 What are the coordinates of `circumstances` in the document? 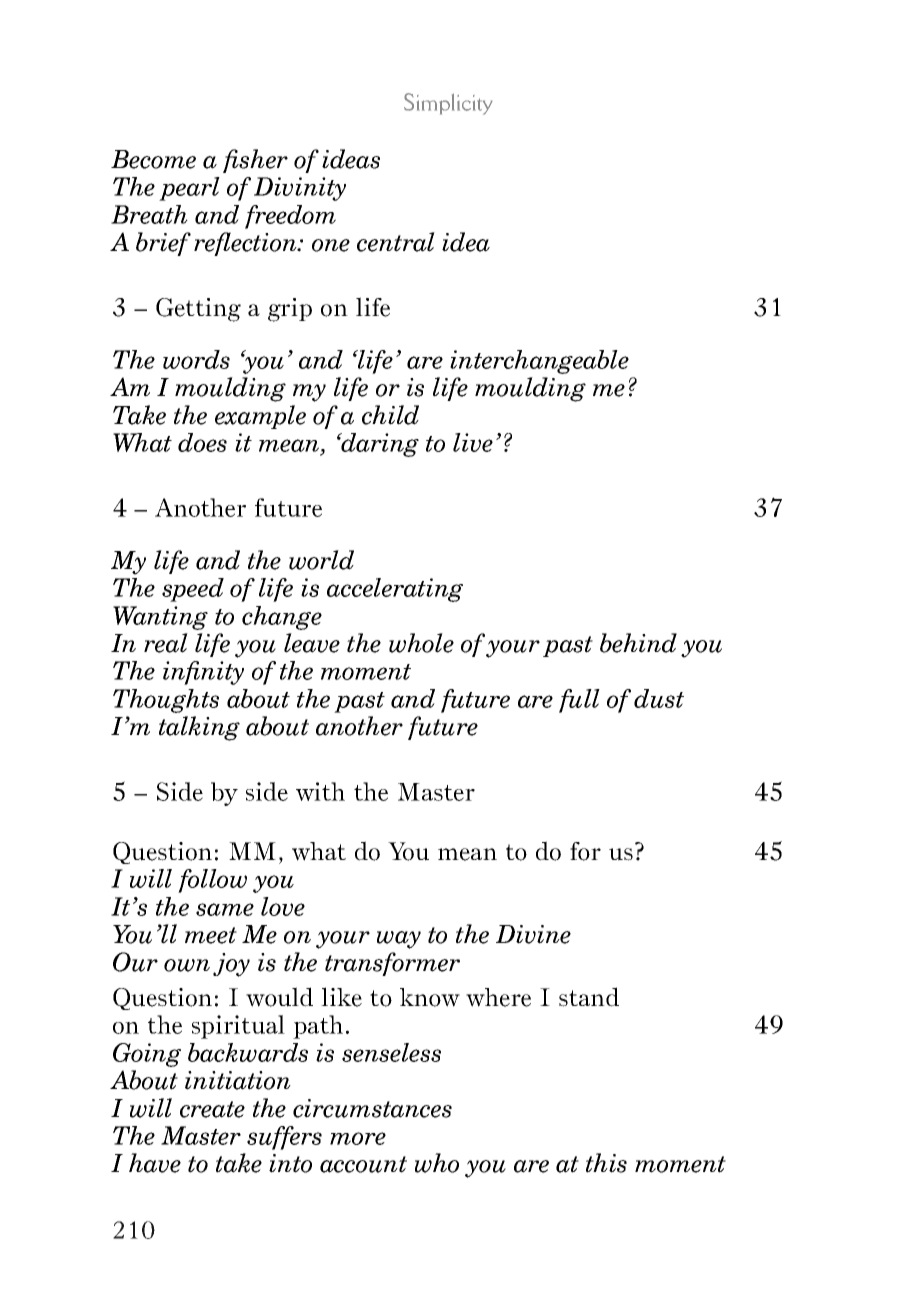 It's located at (372, 1108).
